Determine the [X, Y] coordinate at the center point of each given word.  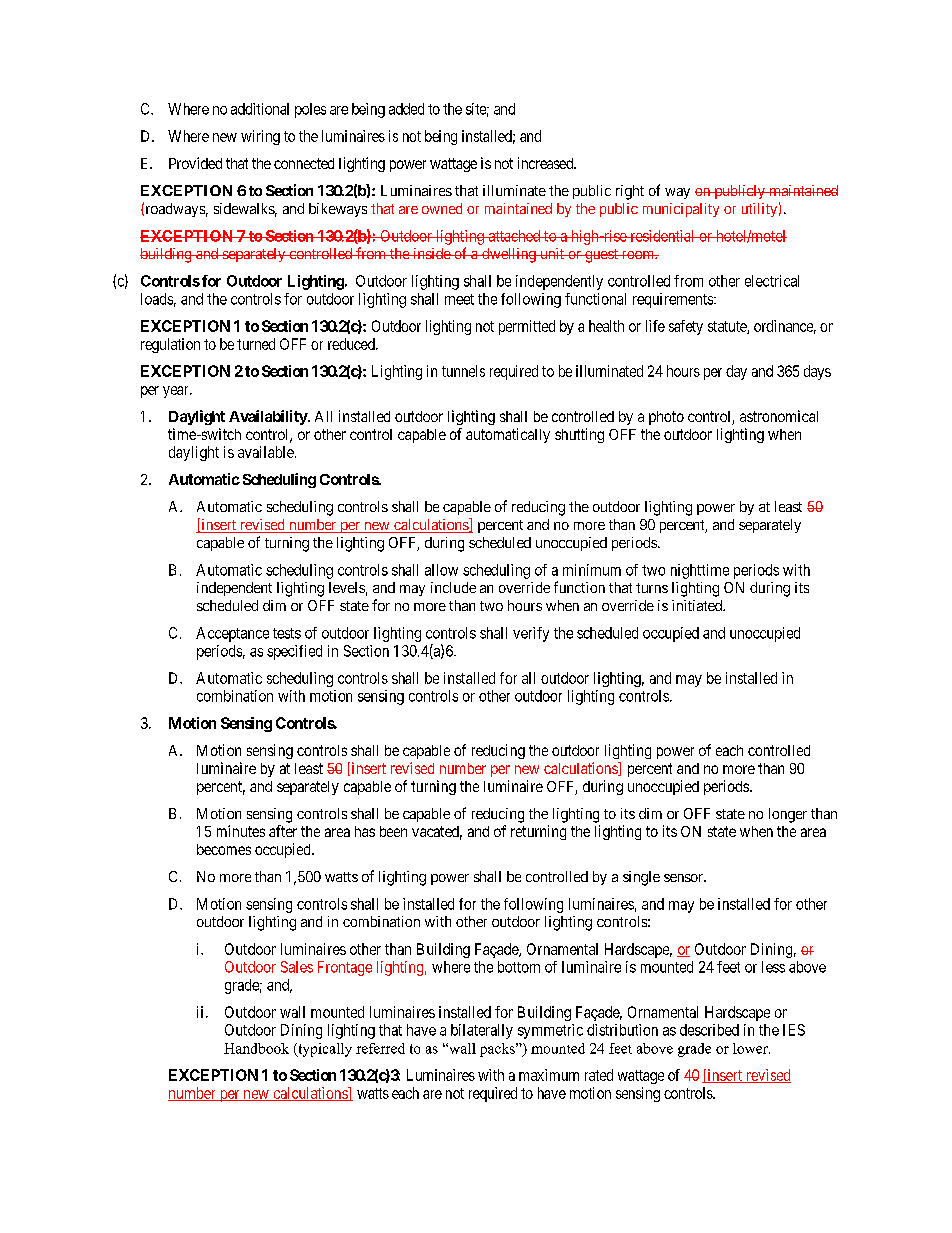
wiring [260, 137]
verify [531, 634]
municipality [681, 210]
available [267, 452]
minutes [241, 831]
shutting [579, 435]
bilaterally [482, 1031]
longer [788, 815]
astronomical [779, 416]
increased [547, 163]
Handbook [256, 1048]
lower [751, 1048]
